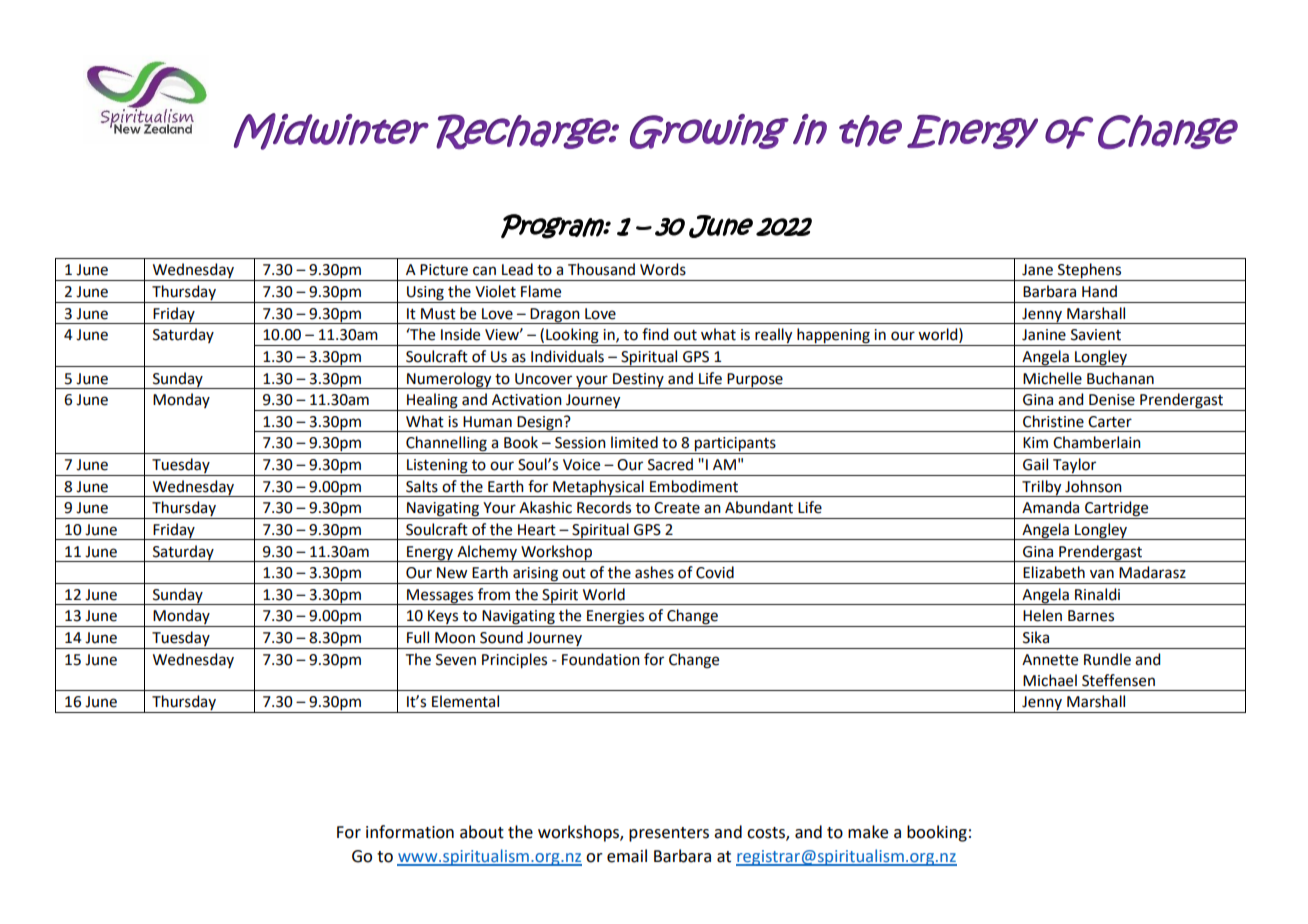 The width and height of the document is (1308, 924). What do you see at coordinates (495, 291) in the document?
I see `Violet` at bounding box center [495, 291].
